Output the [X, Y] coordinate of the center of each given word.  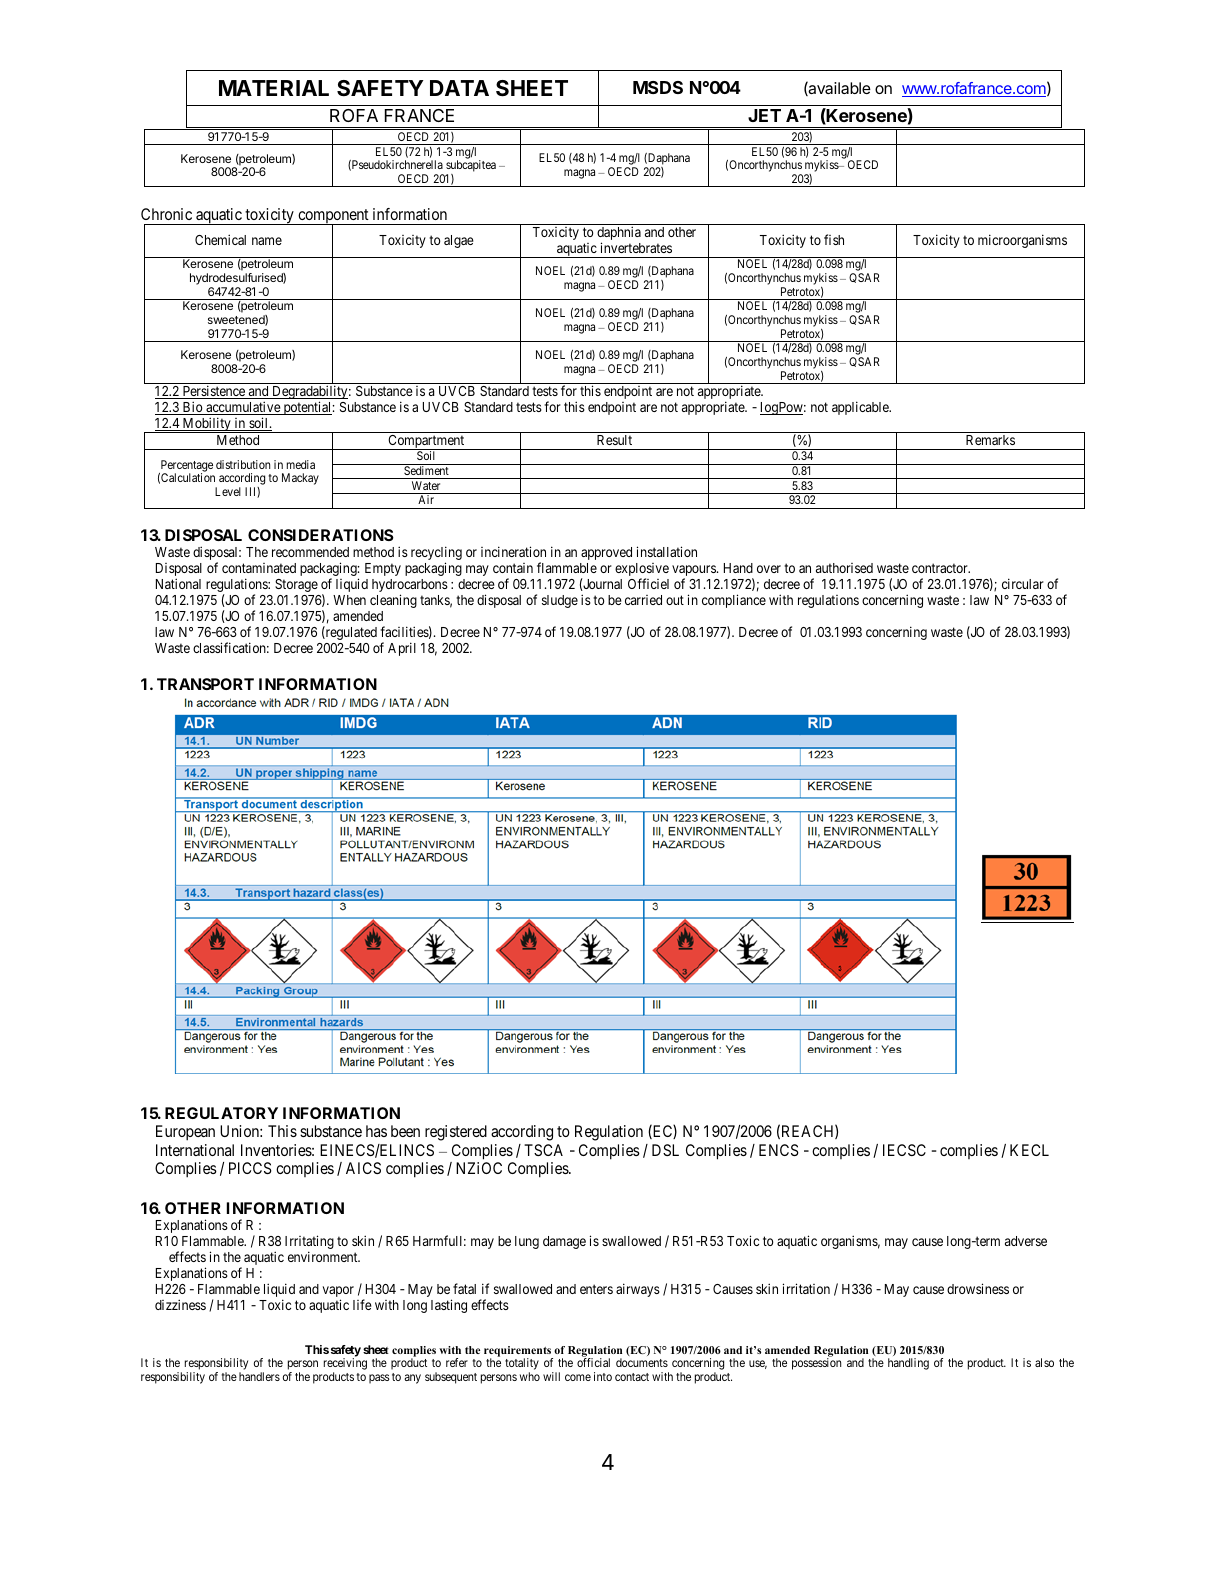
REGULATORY [221, 1113]
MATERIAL [274, 88]
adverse [1026, 1241]
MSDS [658, 87]
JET [764, 115]
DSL [665, 1150]
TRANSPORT [205, 684]
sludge [560, 601]
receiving [345, 1365]
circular [1023, 583]
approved [606, 553]
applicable [861, 408]
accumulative [243, 408]
